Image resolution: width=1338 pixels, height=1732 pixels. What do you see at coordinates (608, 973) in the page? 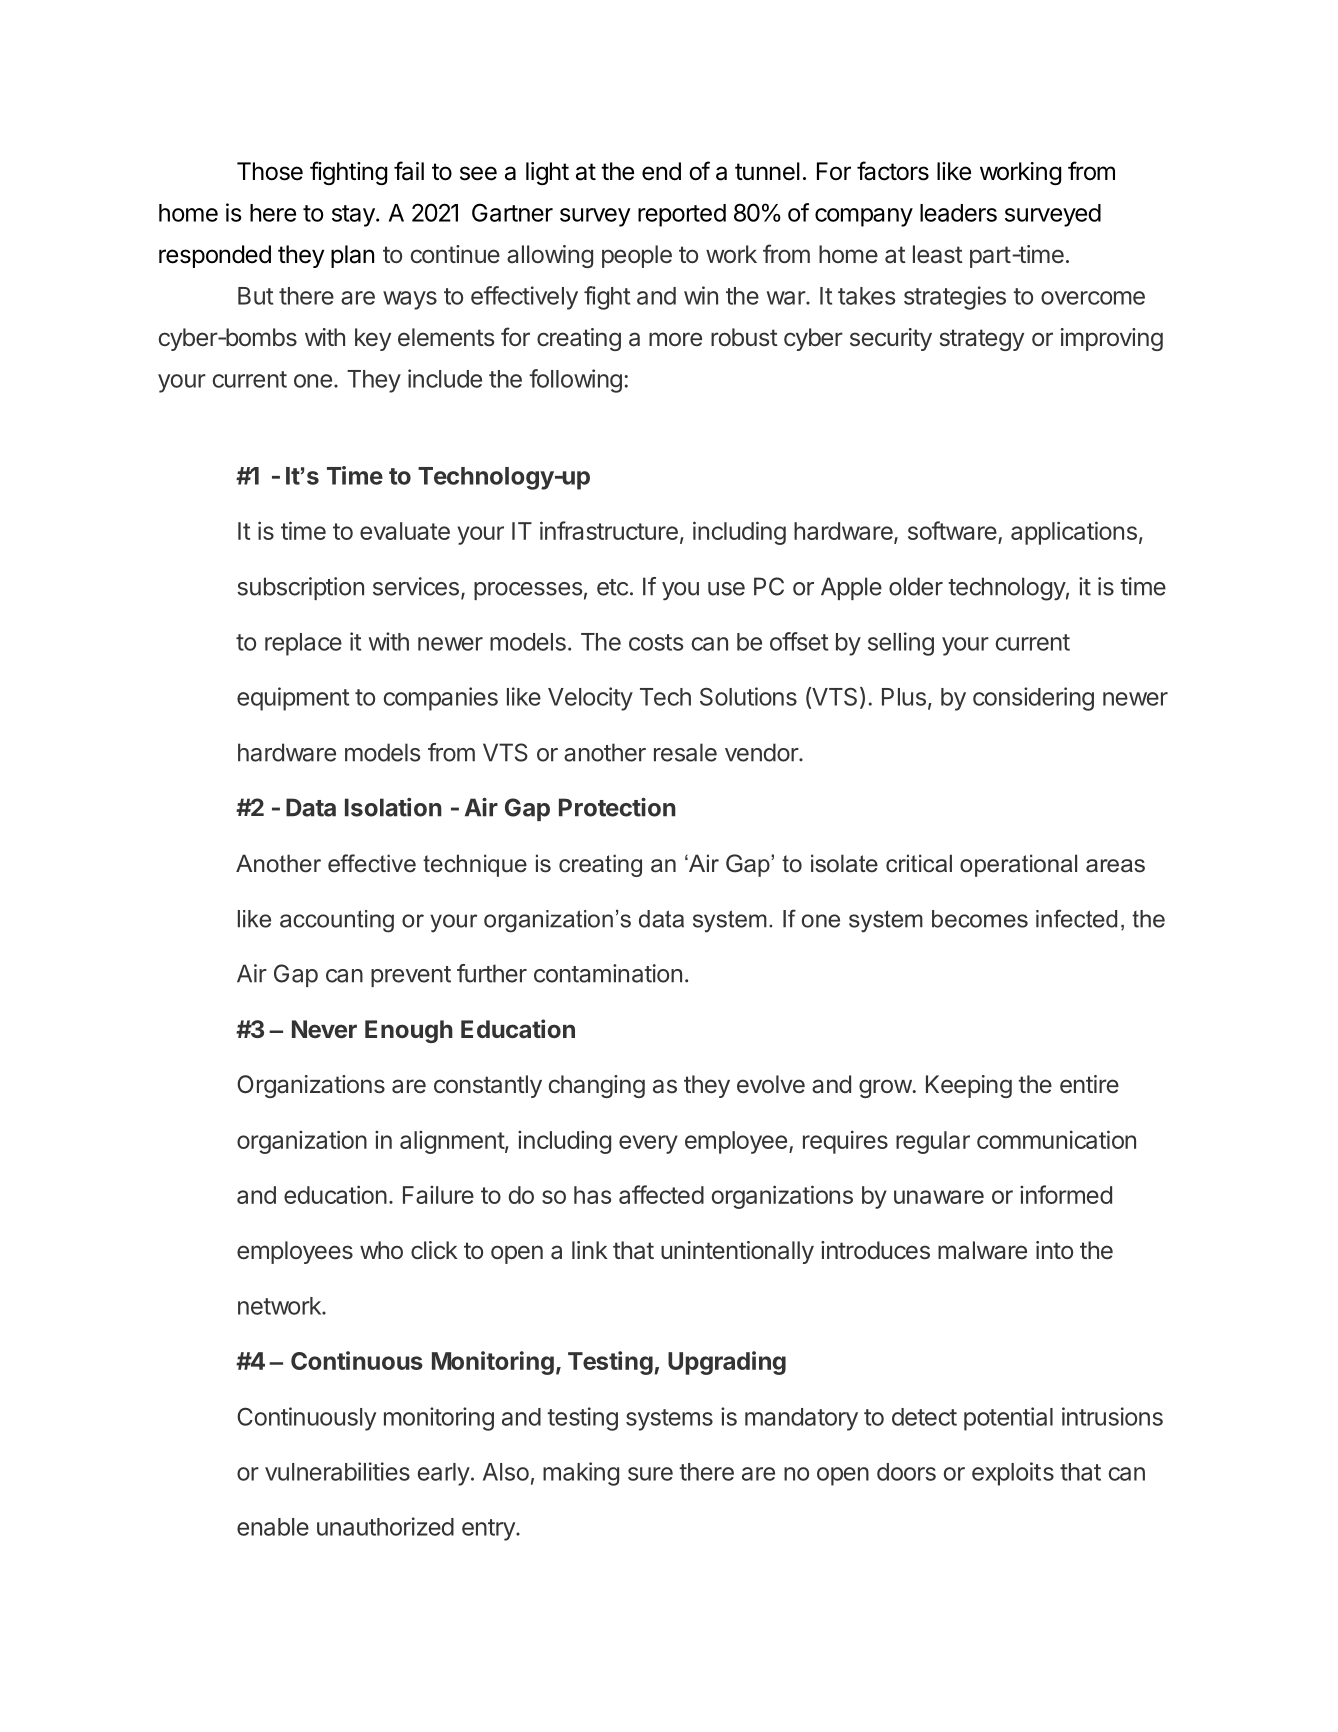
I see `contamination` at bounding box center [608, 973].
